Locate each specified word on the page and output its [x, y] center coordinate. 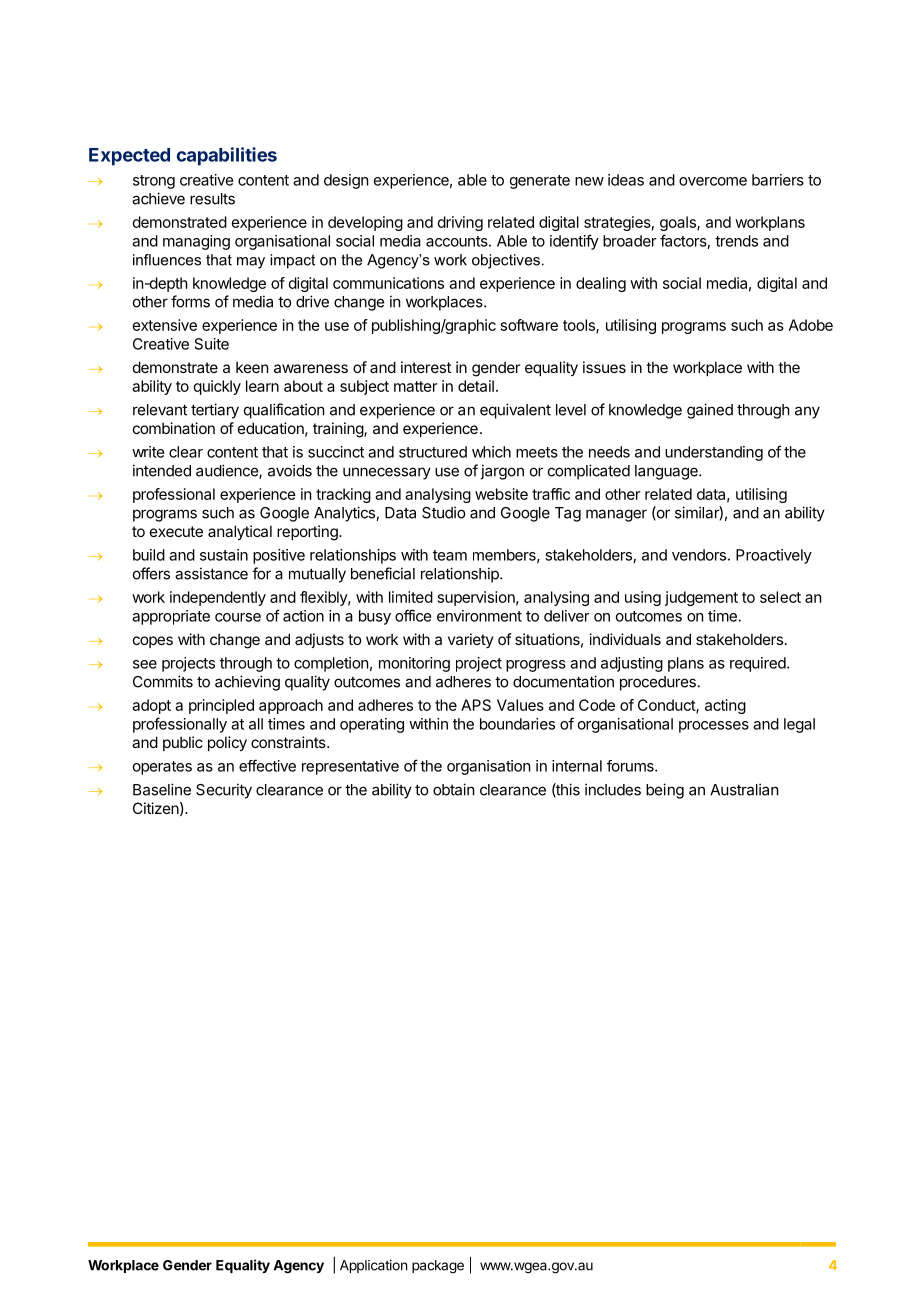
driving [460, 223]
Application [373, 1266]
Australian [744, 789]
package [438, 1267]
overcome [713, 181]
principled [221, 706]
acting [725, 706]
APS [476, 705]
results [212, 199]
